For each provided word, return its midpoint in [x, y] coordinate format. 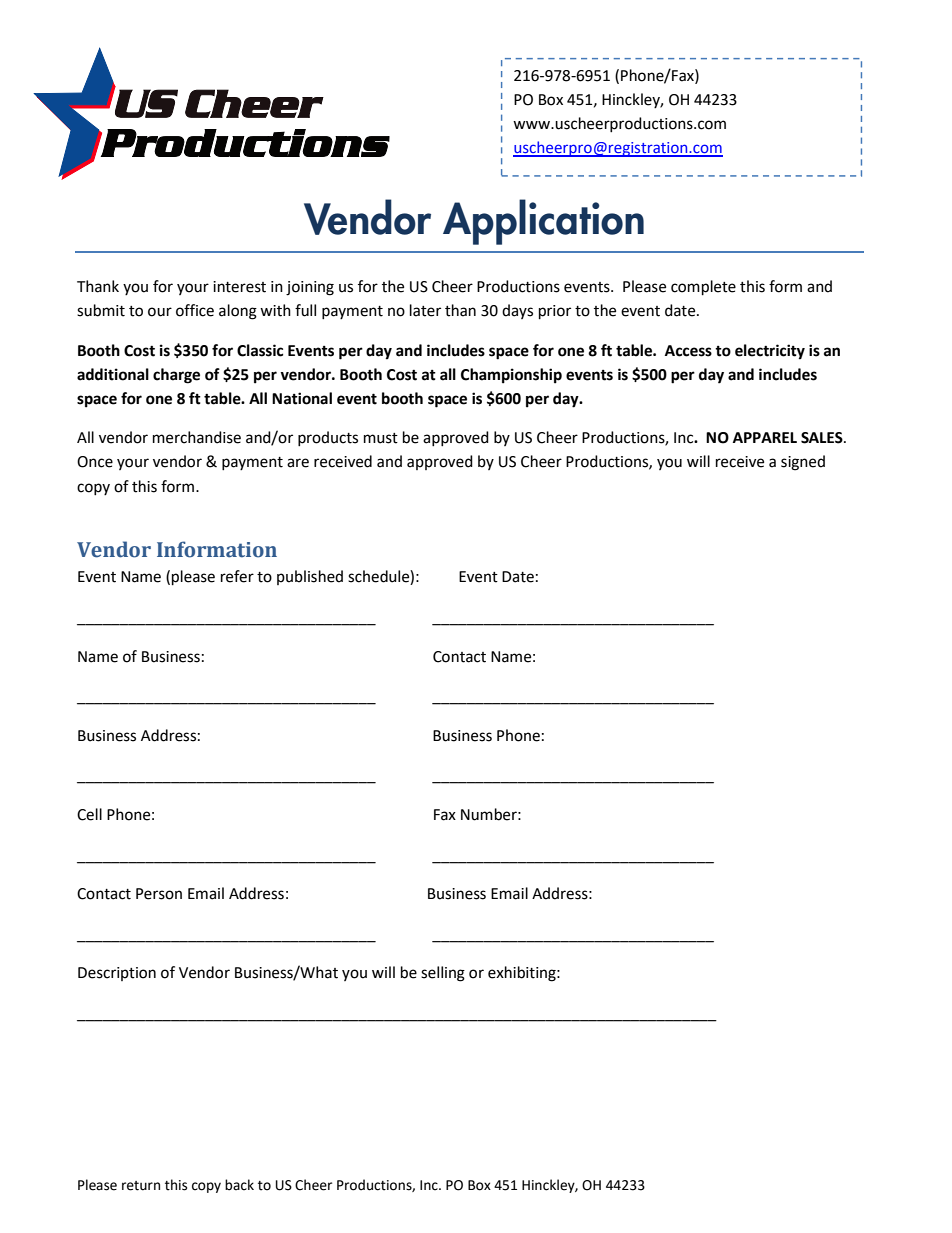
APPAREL [765, 437]
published [310, 577]
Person [159, 894]
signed [803, 463]
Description [117, 974]
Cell [89, 814]
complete [703, 288]
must [381, 438]
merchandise [197, 437]
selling [443, 974]
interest [239, 287]
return [141, 1186]
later [425, 310]
